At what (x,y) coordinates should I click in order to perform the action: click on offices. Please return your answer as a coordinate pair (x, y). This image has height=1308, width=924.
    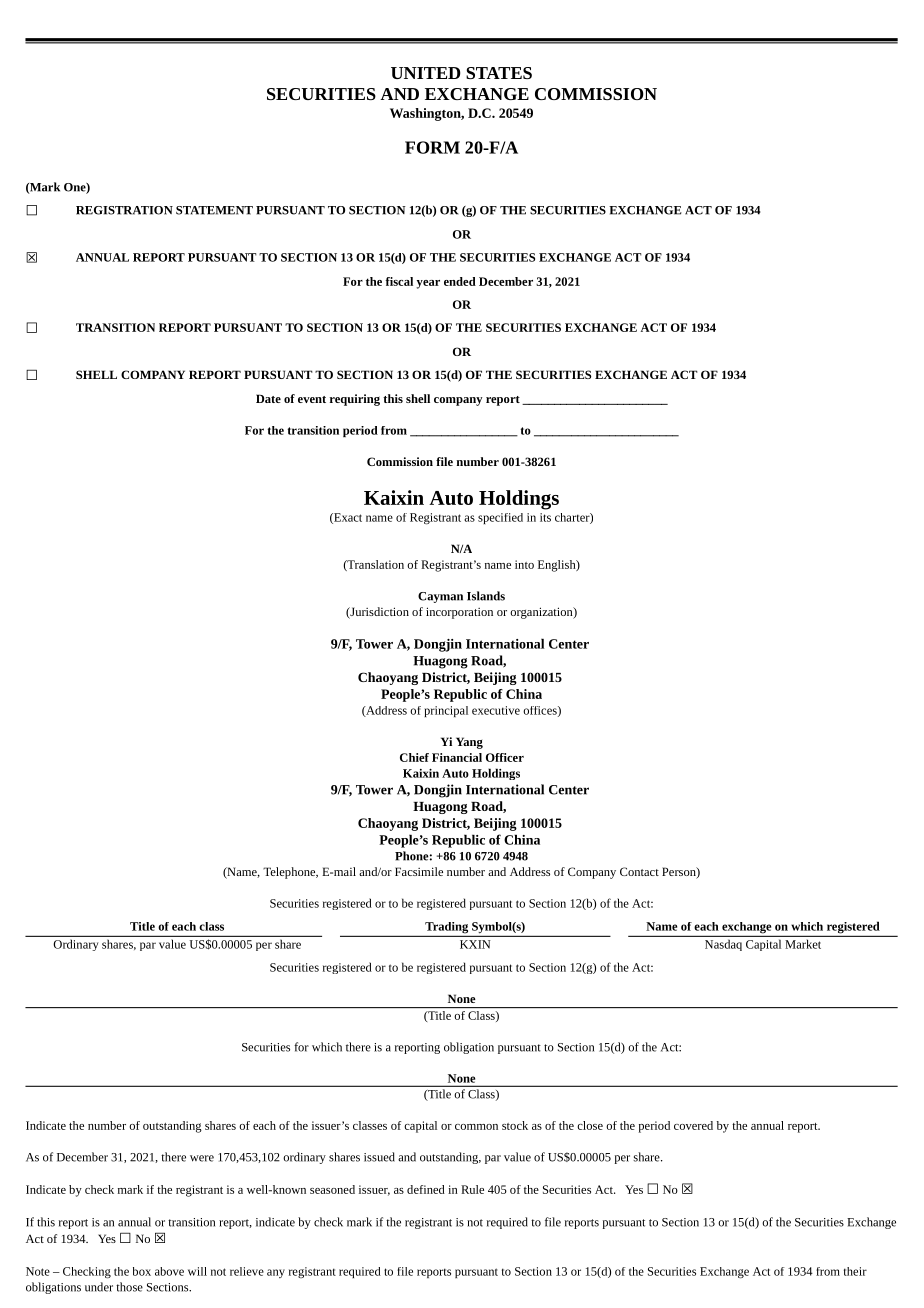
    Looking at the image, I should click on (541, 711).
